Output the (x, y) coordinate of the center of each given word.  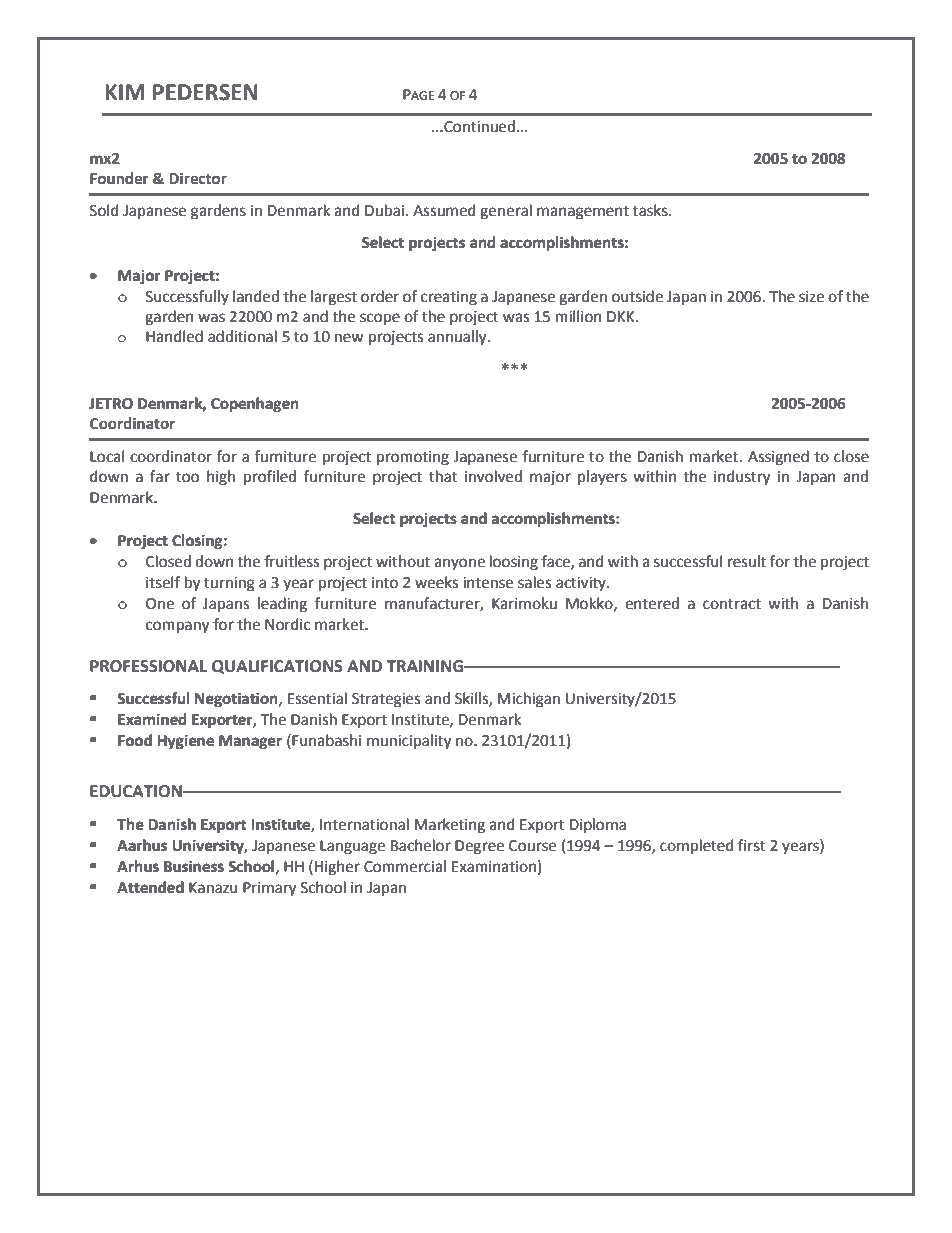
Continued (478, 126)
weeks (436, 582)
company (177, 627)
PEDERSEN (205, 92)
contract (732, 604)
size (811, 297)
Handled (174, 336)
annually (458, 338)
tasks (651, 210)
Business (194, 866)
